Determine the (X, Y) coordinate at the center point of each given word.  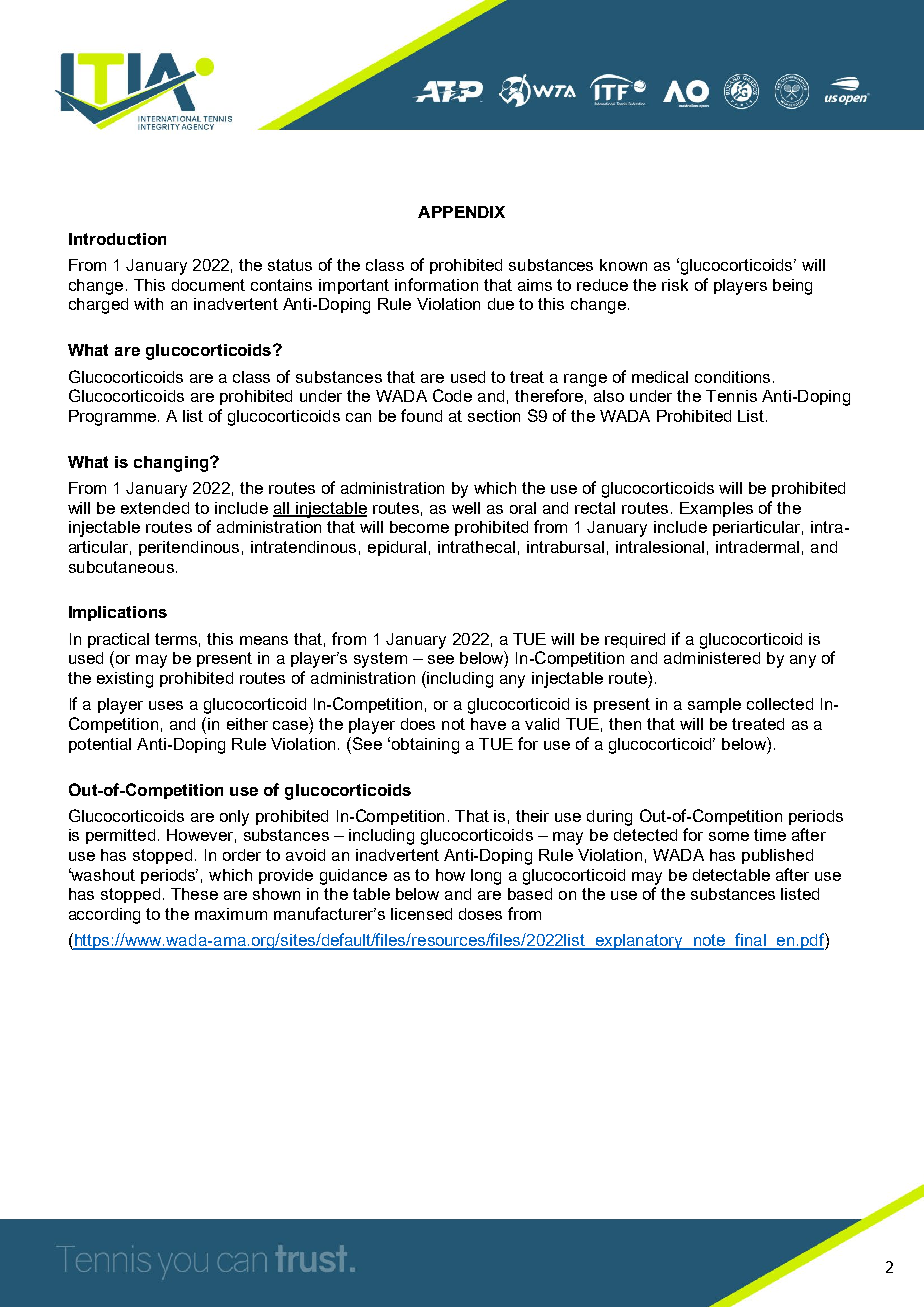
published (777, 856)
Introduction (117, 239)
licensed (421, 914)
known (623, 265)
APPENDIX (461, 212)
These (194, 894)
